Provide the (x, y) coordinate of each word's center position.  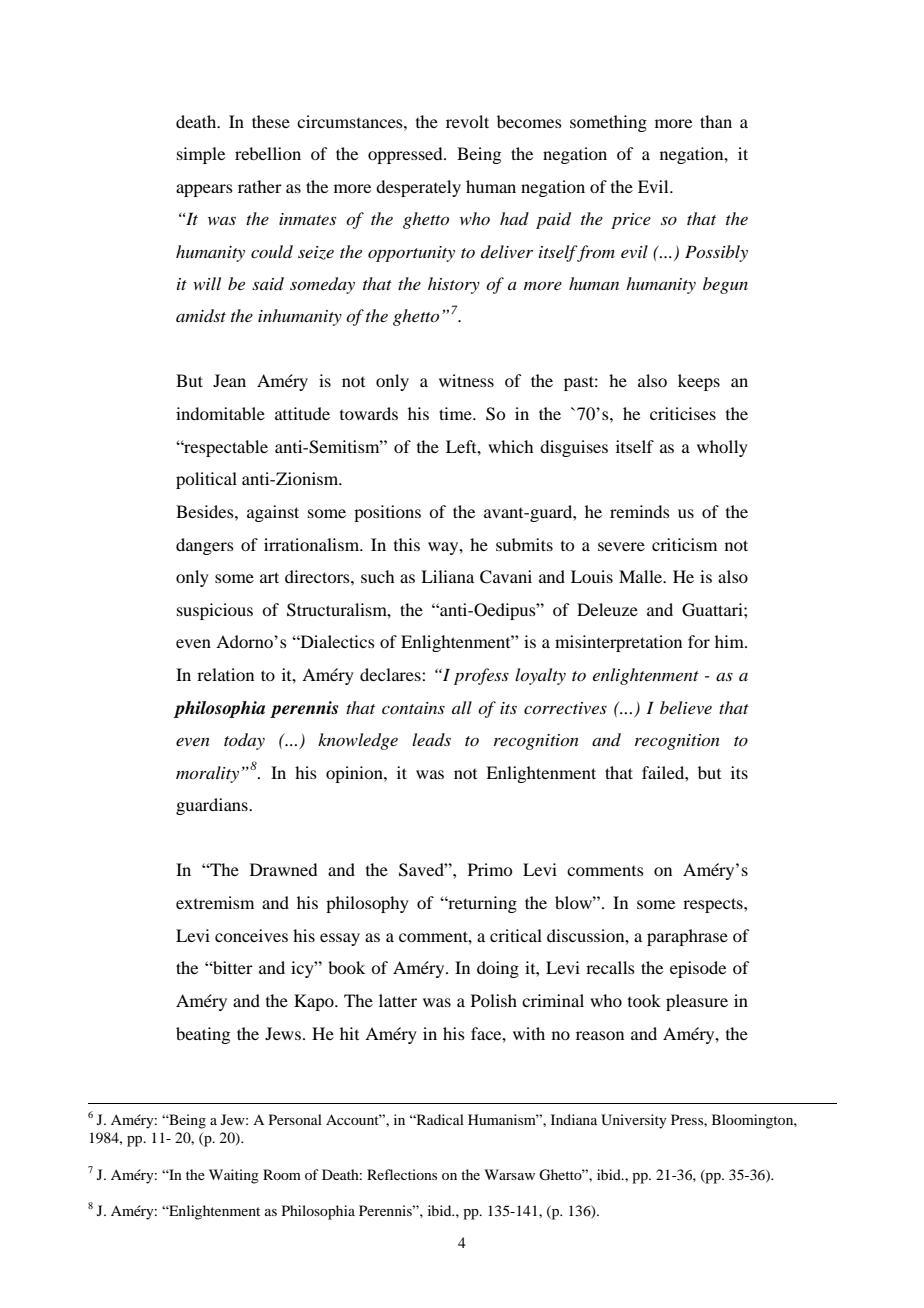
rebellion (268, 153)
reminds (640, 511)
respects (714, 905)
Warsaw (509, 1174)
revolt (467, 121)
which (510, 446)
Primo (490, 869)
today (244, 741)
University (634, 1121)
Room (282, 1174)
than (716, 121)
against (273, 513)
